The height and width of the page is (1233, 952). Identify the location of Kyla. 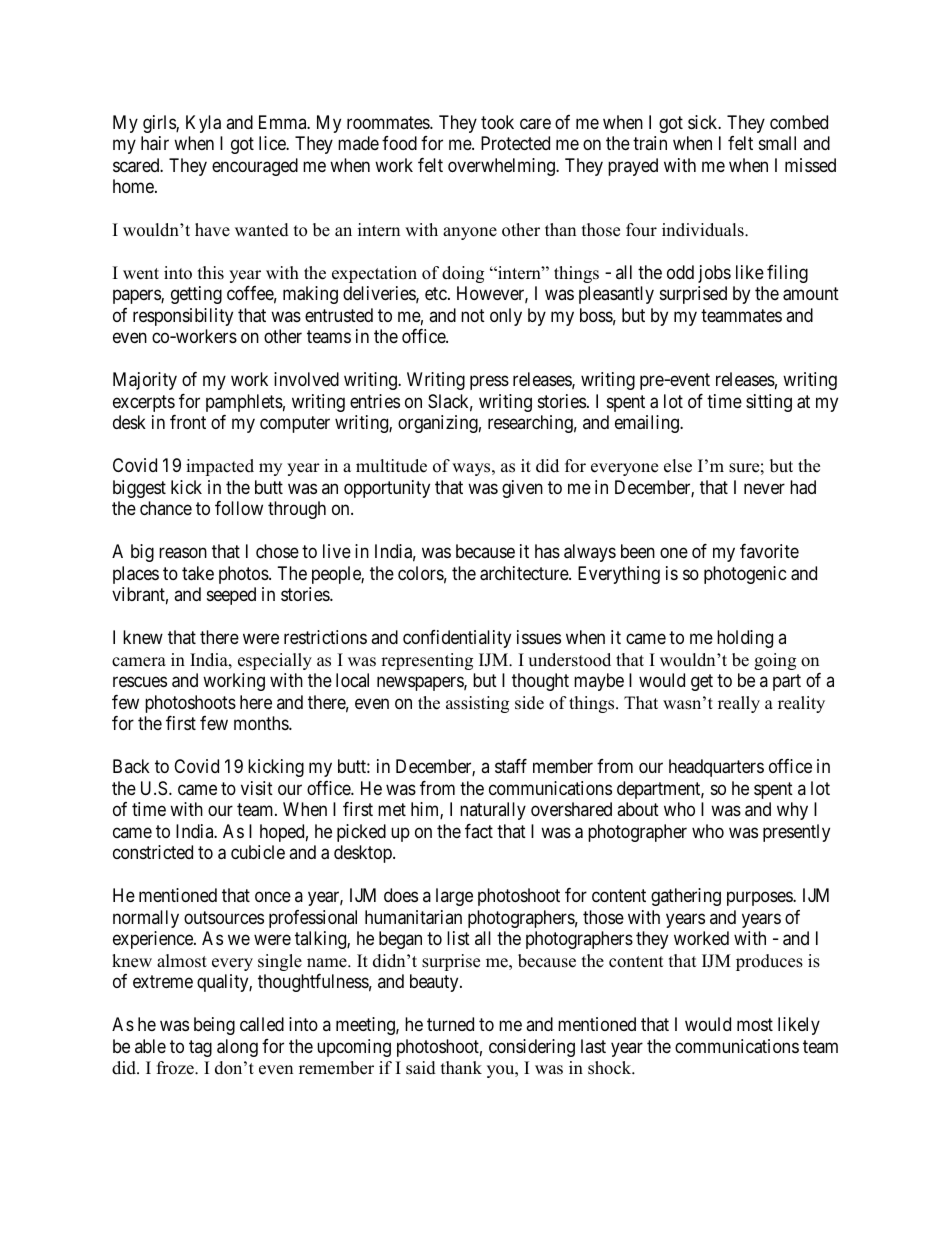
(203, 124).
